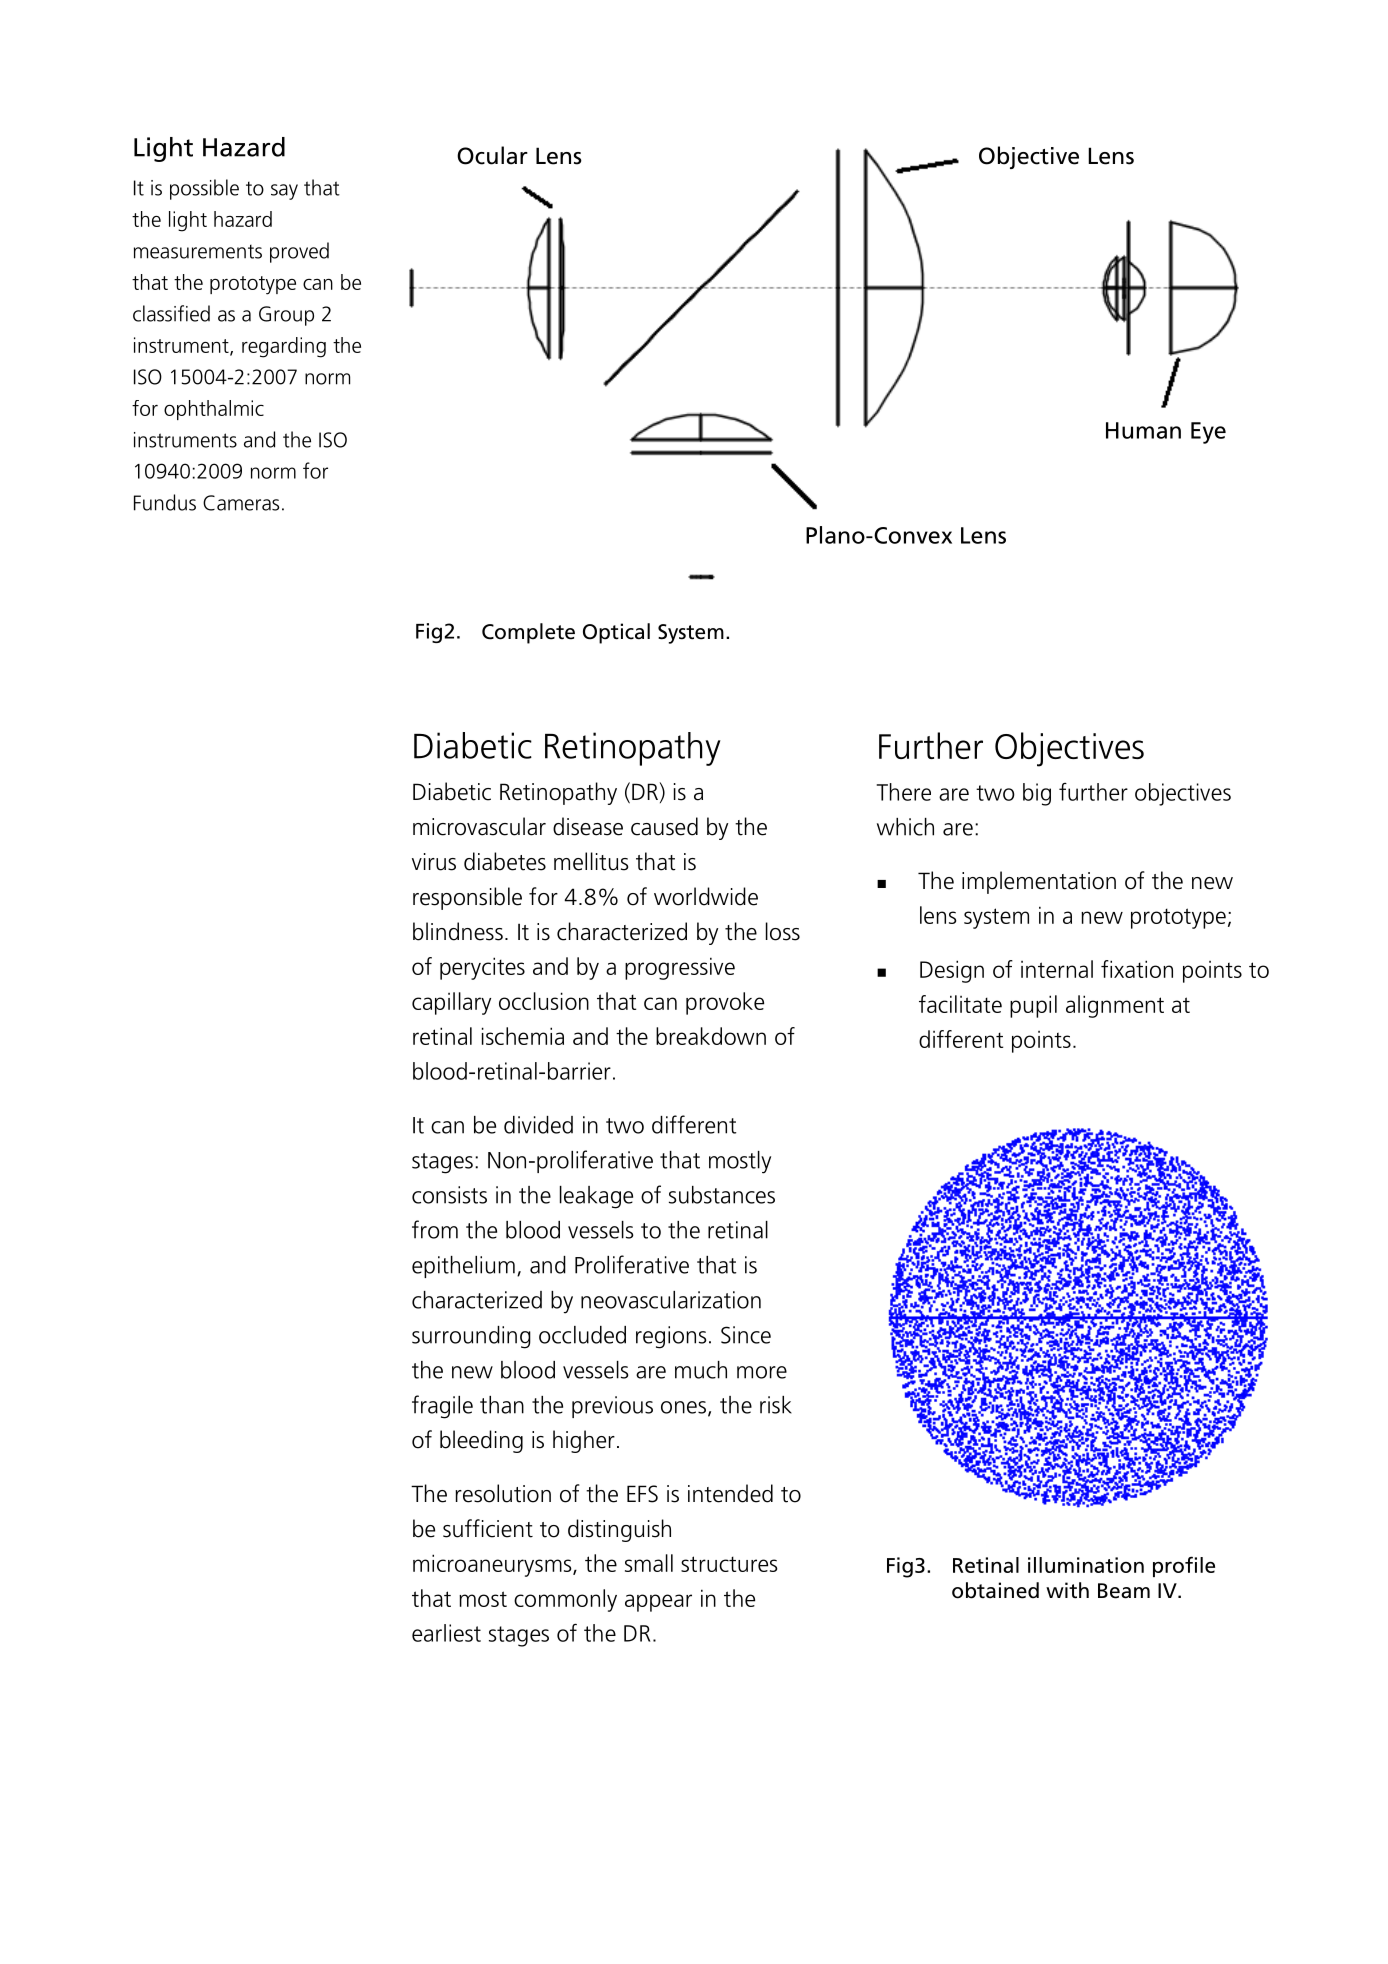 Image resolution: width=1388 pixels, height=1964 pixels. I want to click on Optical, so click(616, 633).
